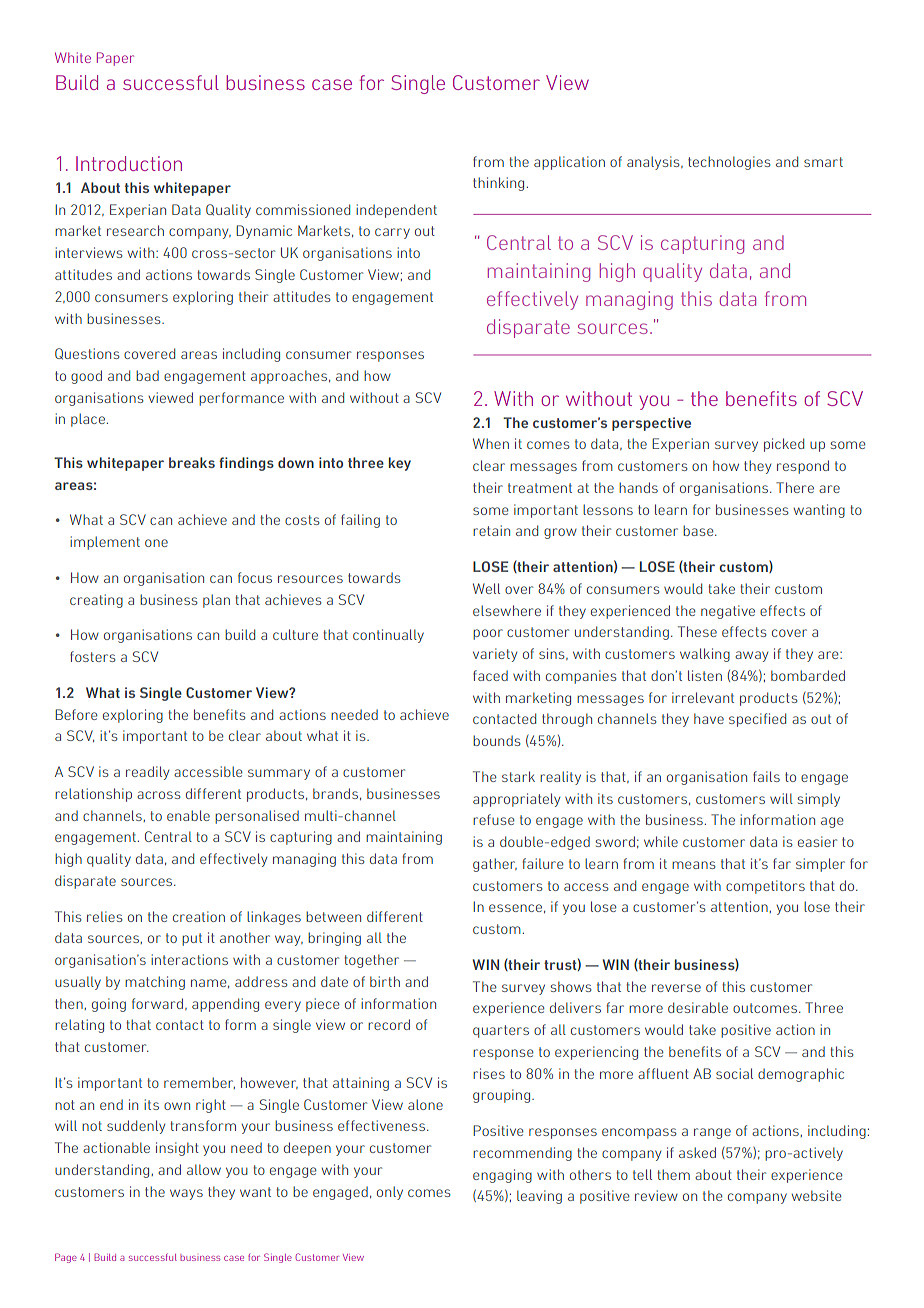 This image has width=924, height=1308. I want to click on faced, so click(490, 675).
